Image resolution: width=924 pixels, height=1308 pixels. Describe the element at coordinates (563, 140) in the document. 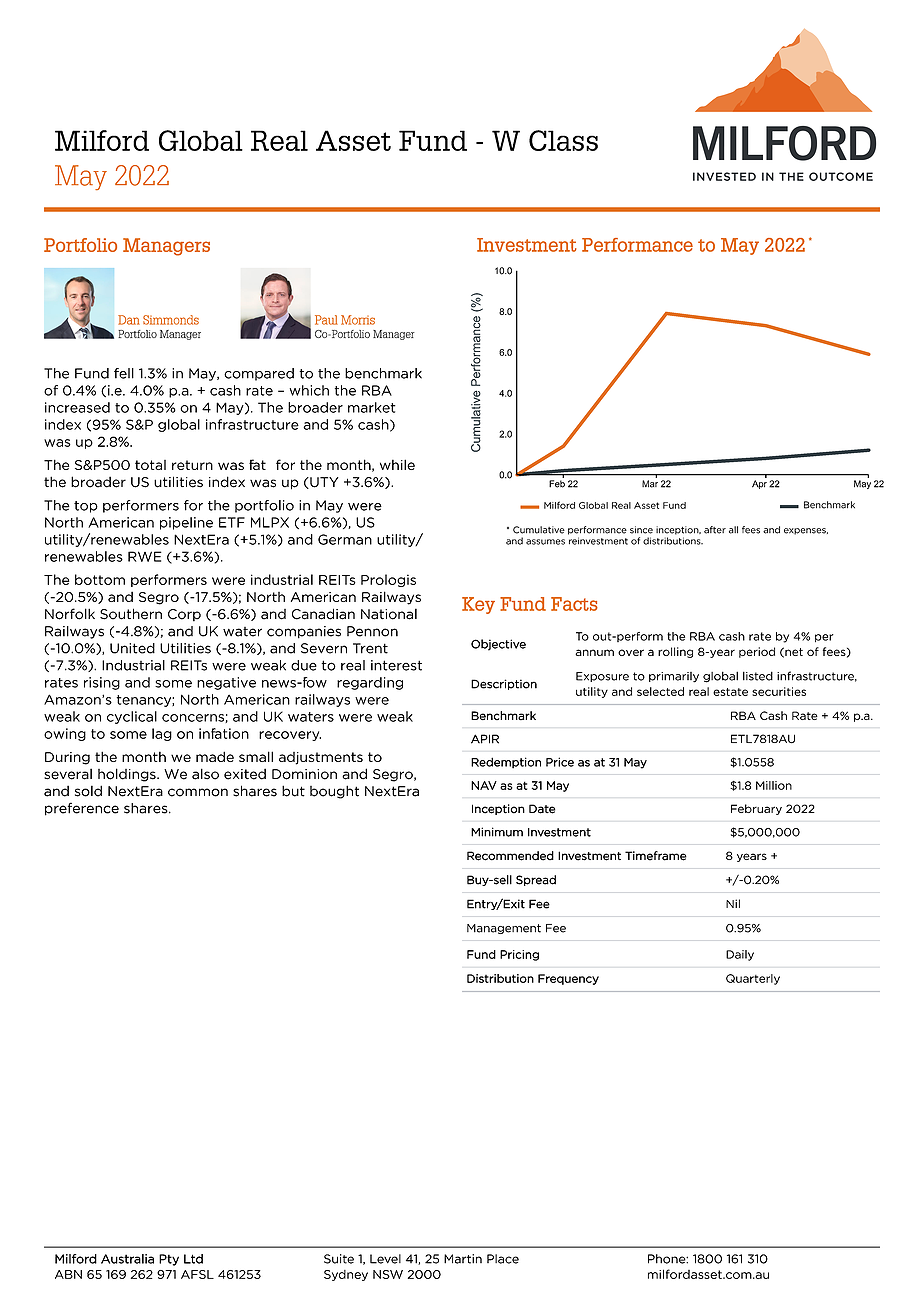

I see `Class` at that location.
